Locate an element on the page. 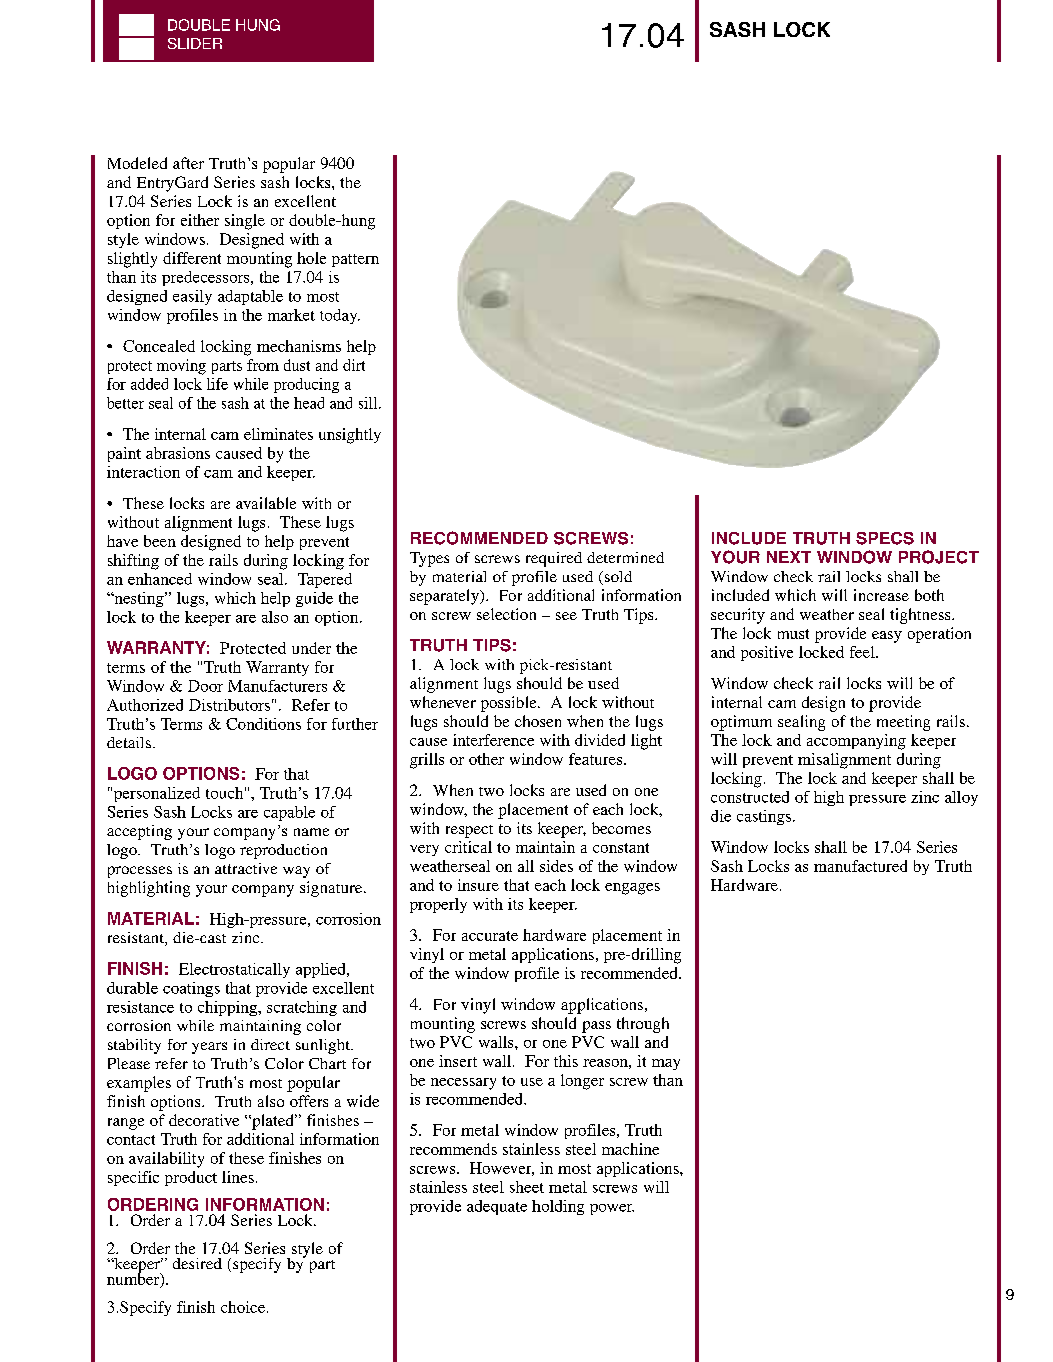 The image size is (1053, 1362). SLIDER is located at coordinates (195, 43).
